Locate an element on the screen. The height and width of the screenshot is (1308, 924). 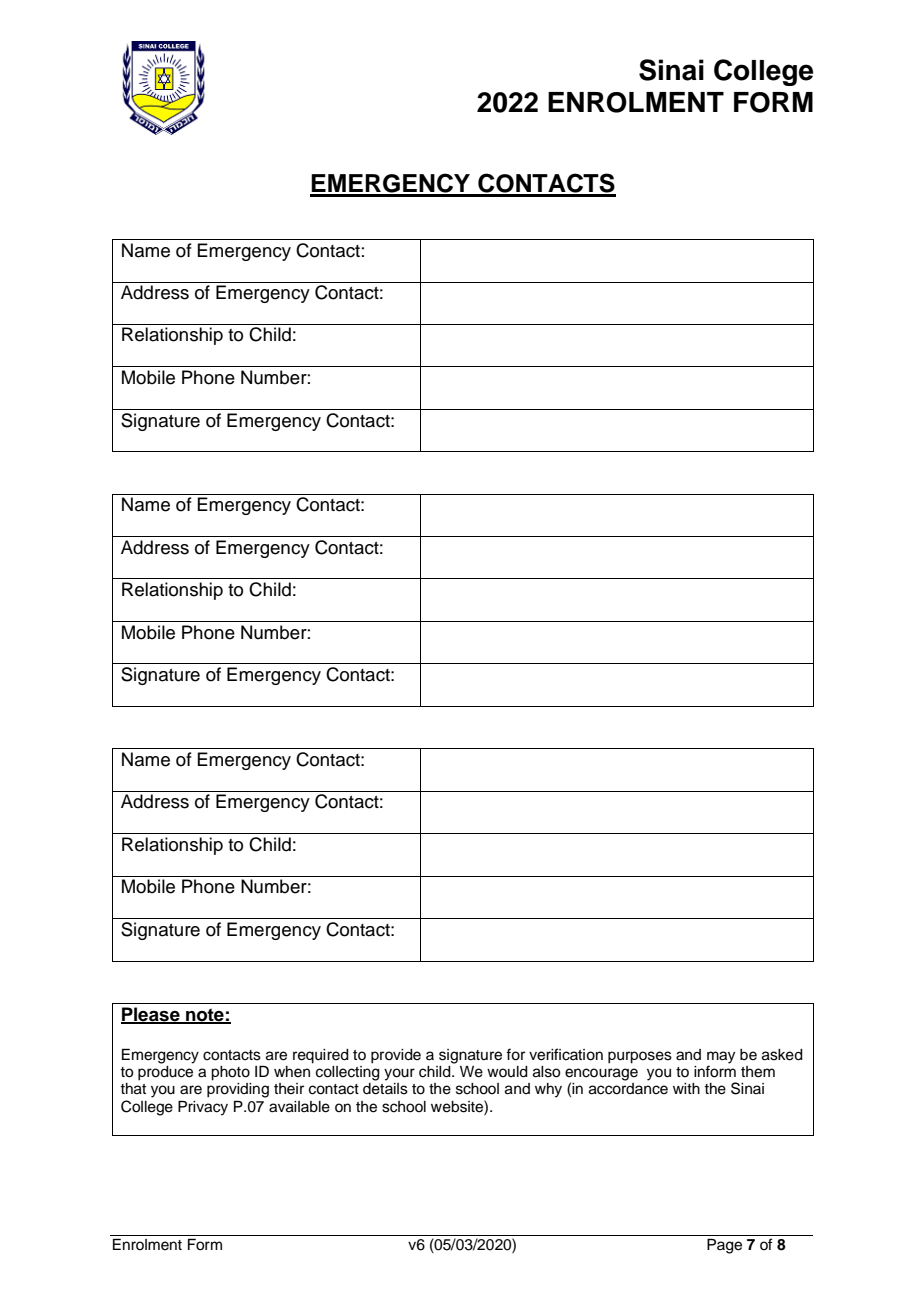
Privacy is located at coordinates (203, 1108).
